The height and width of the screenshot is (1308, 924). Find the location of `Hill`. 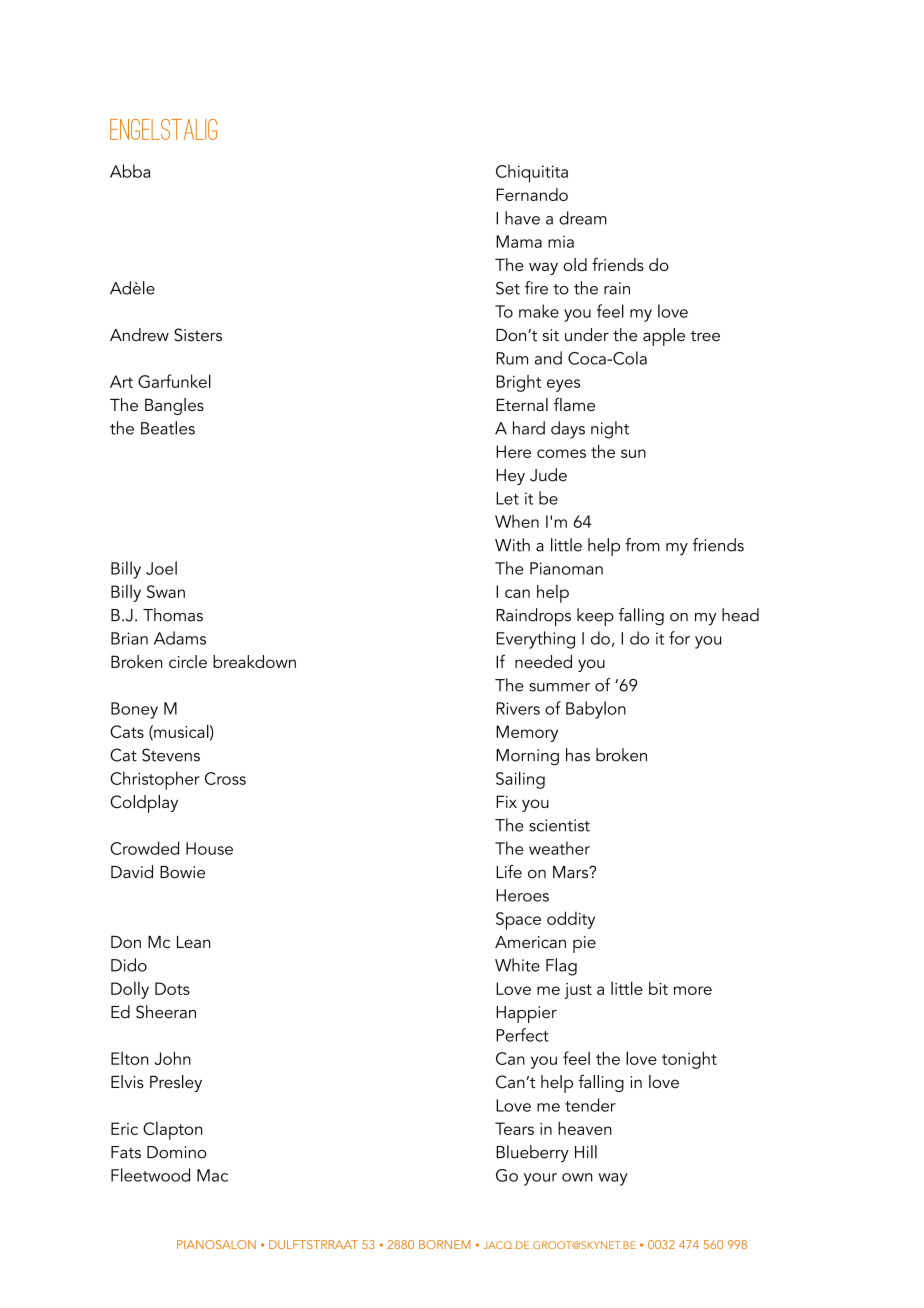

Hill is located at coordinates (586, 1151).
